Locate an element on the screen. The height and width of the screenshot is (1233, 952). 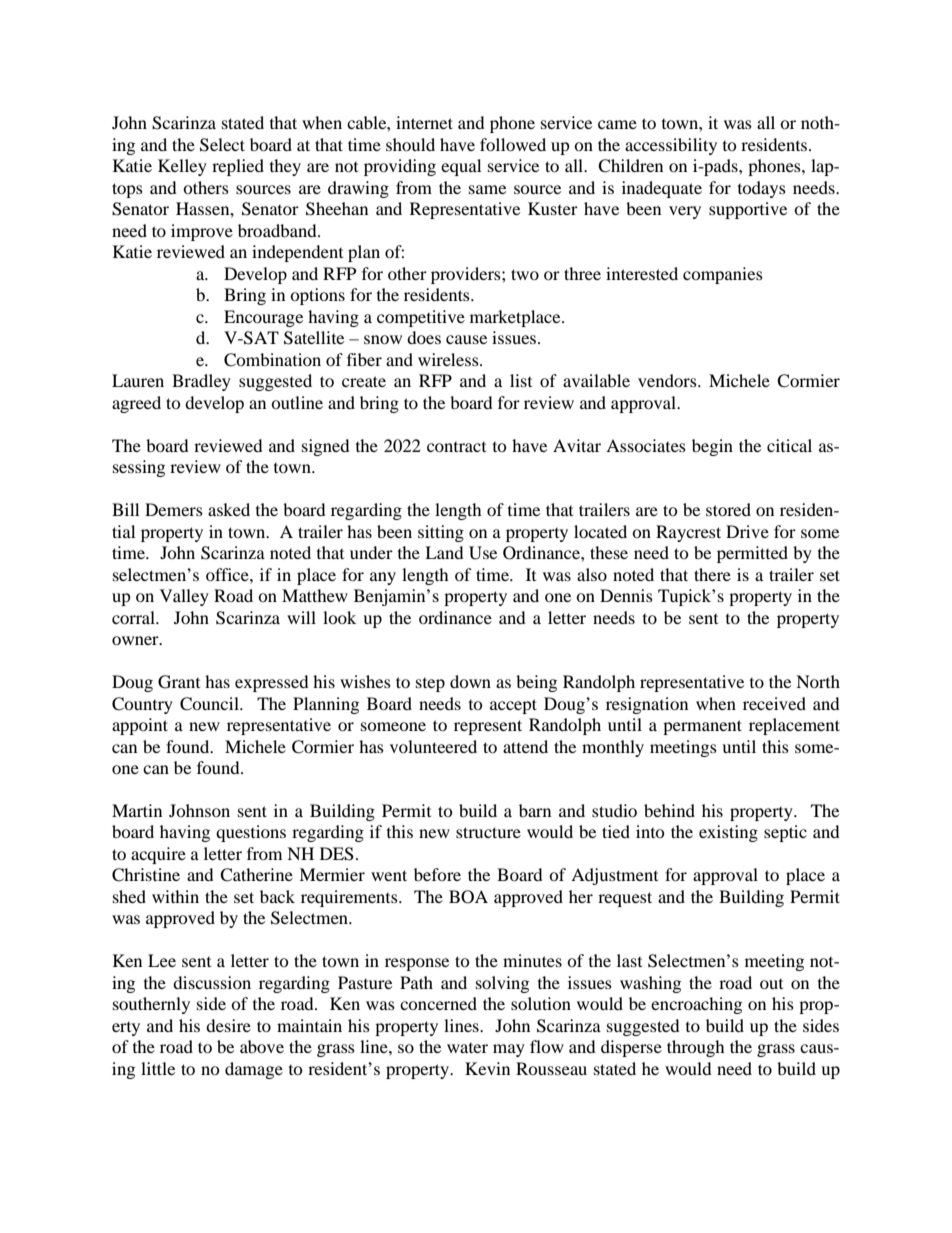
equal is located at coordinates (461, 167).
